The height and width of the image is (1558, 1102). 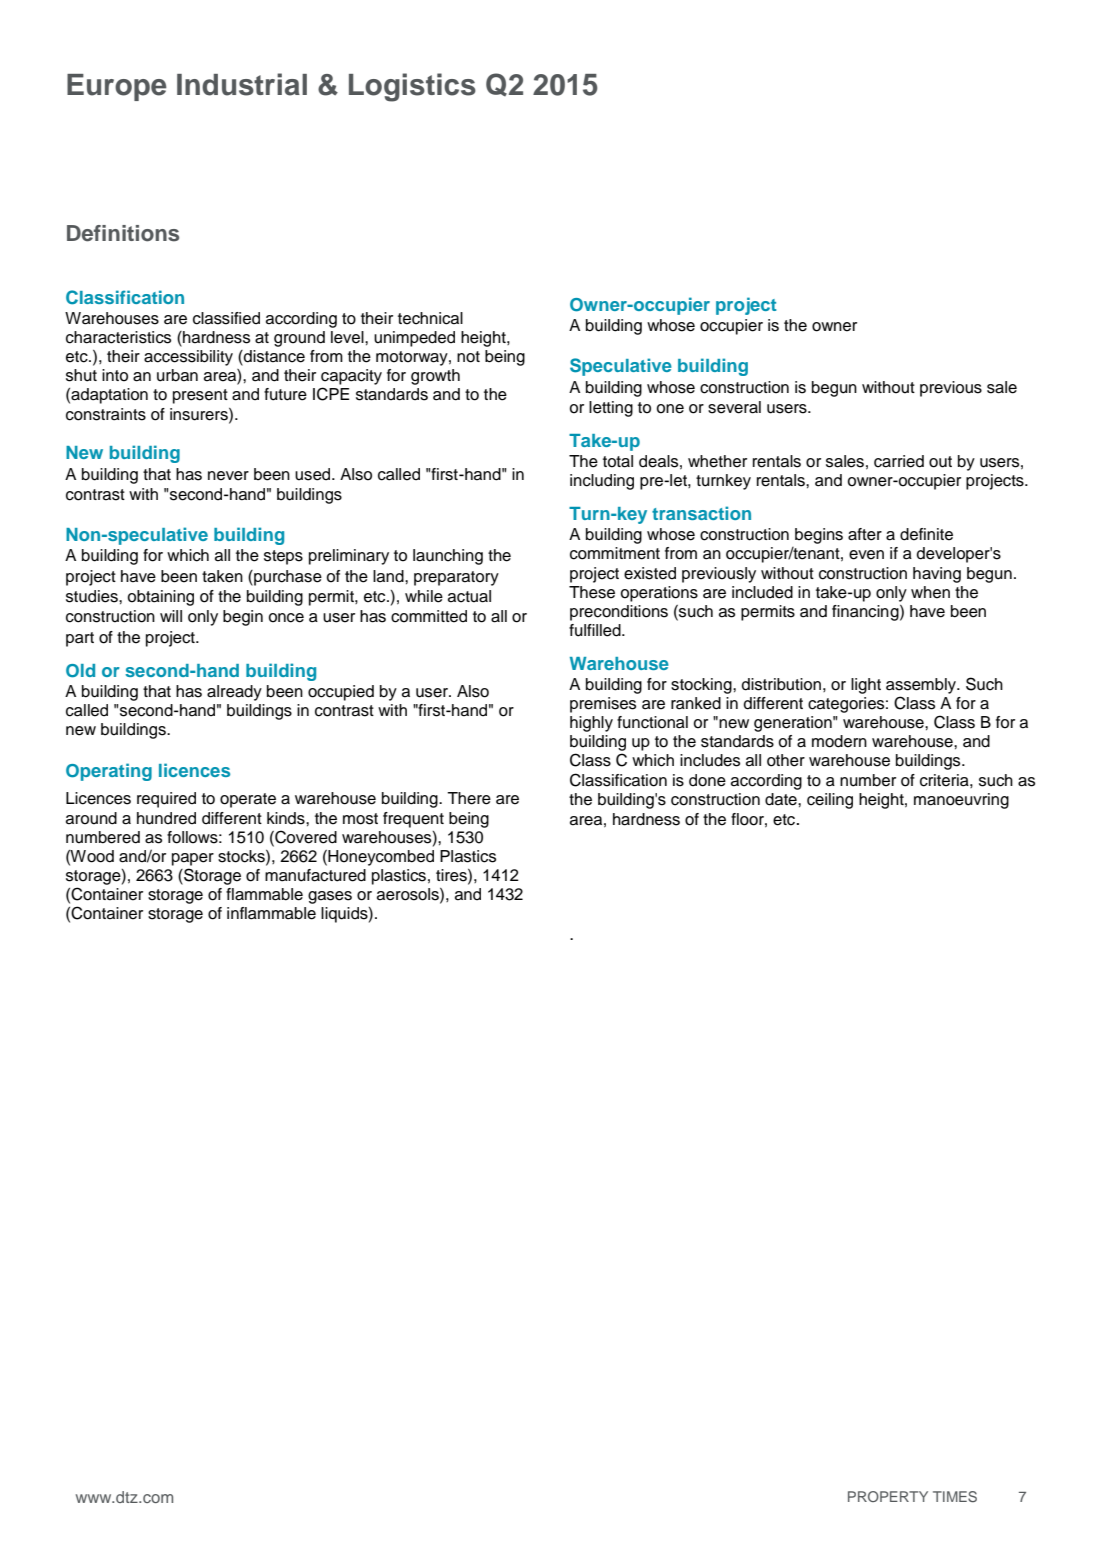 I want to click on Logistics, so click(x=412, y=87).
